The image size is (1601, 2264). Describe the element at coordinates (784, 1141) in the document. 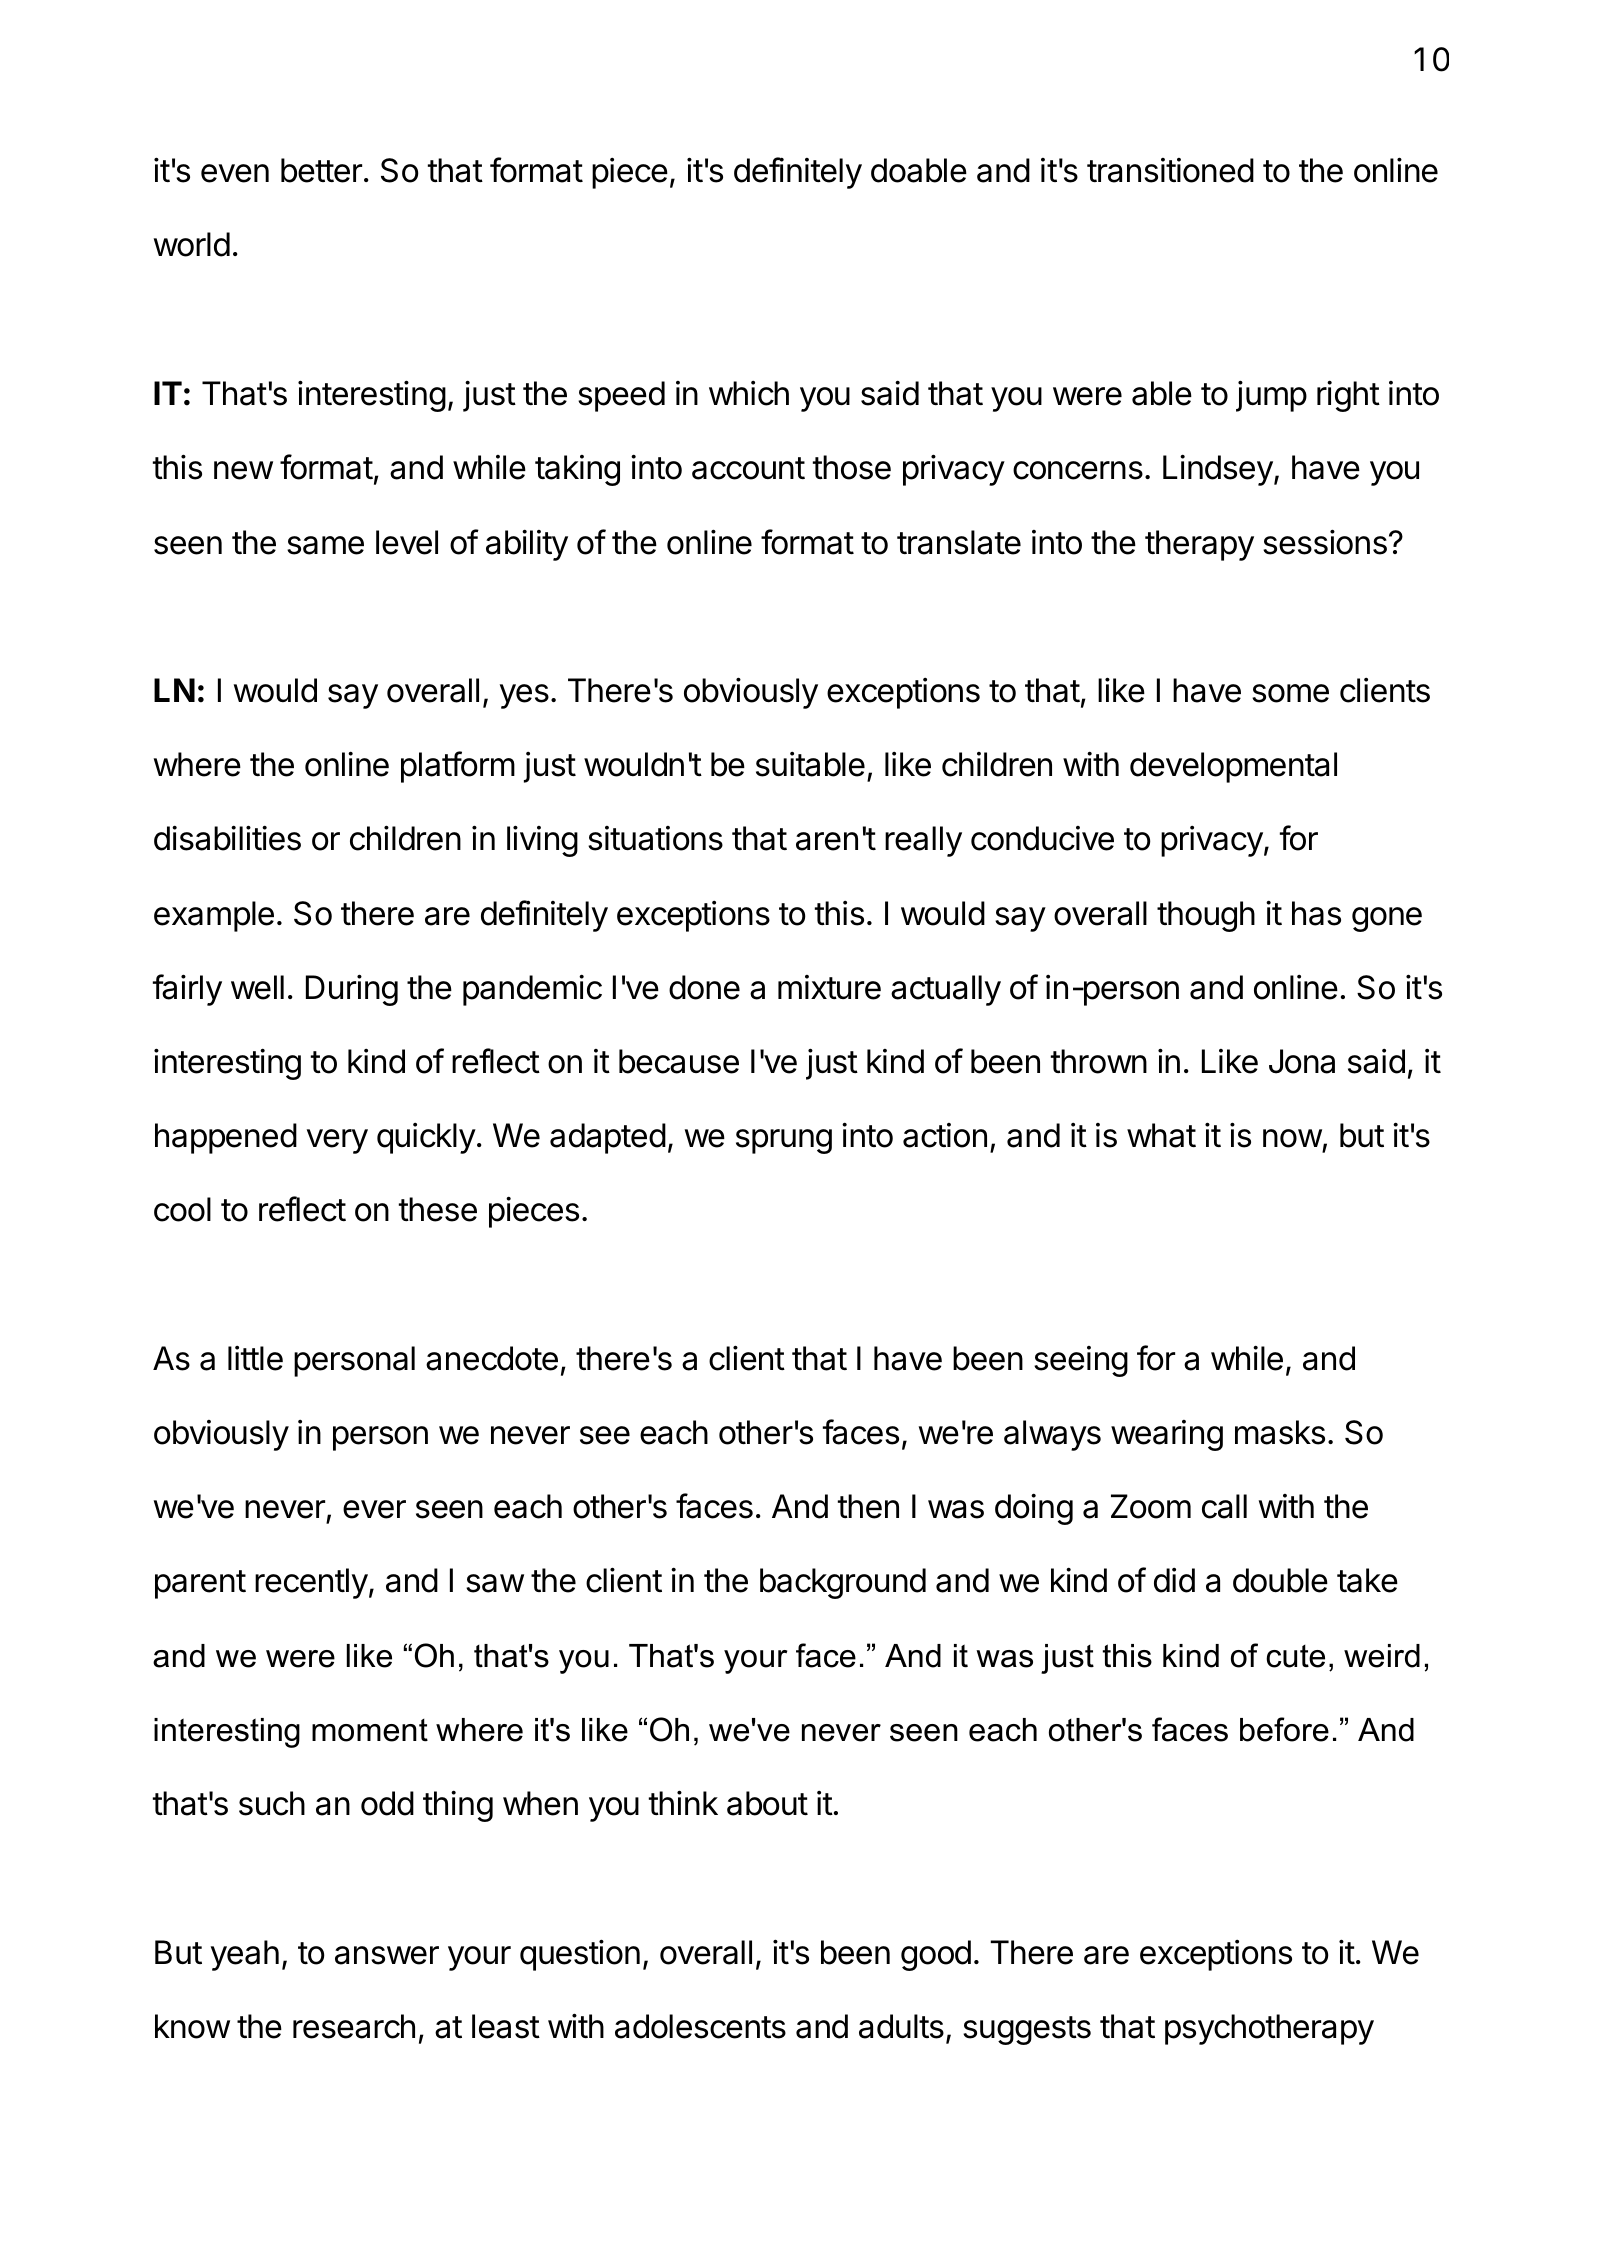

I see `sprung` at that location.
